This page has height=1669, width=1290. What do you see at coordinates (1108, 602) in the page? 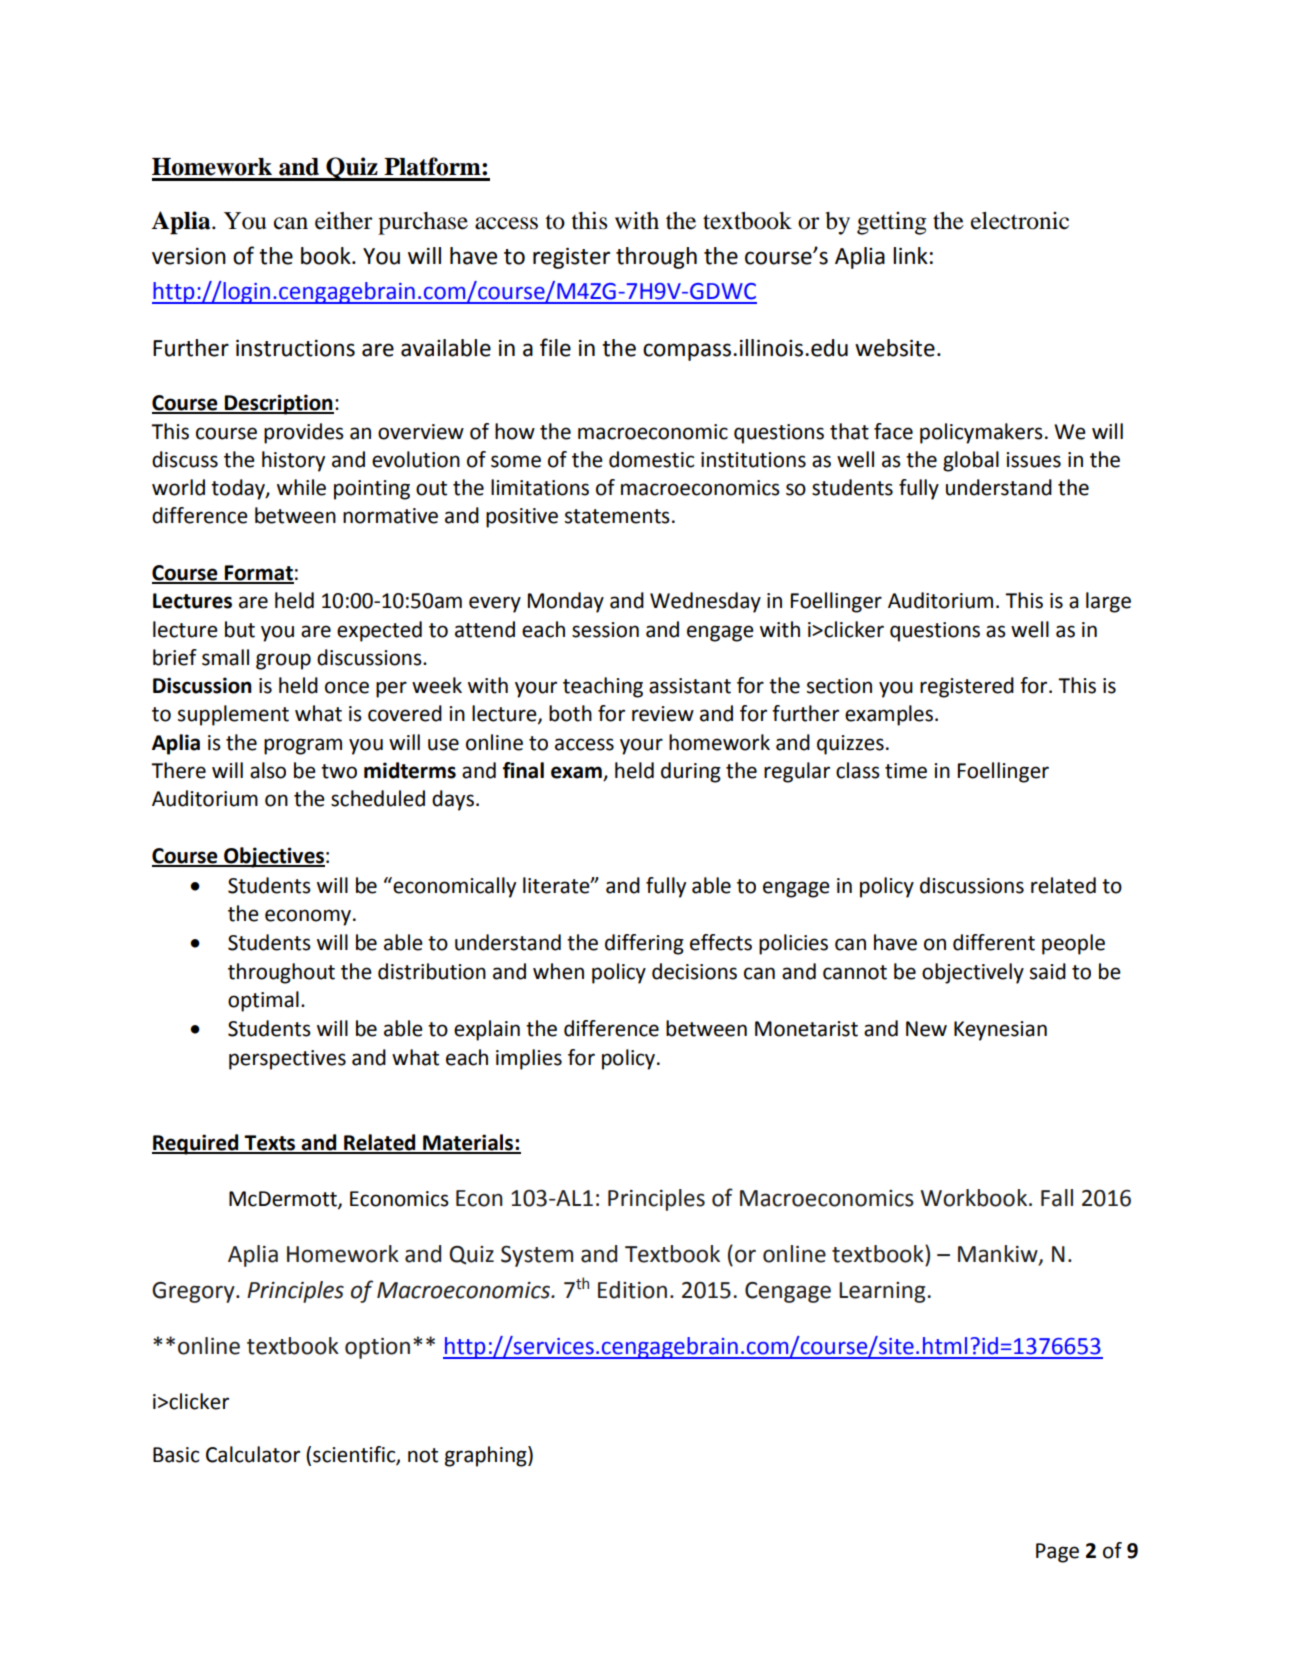
I see `large` at bounding box center [1108, 602].
